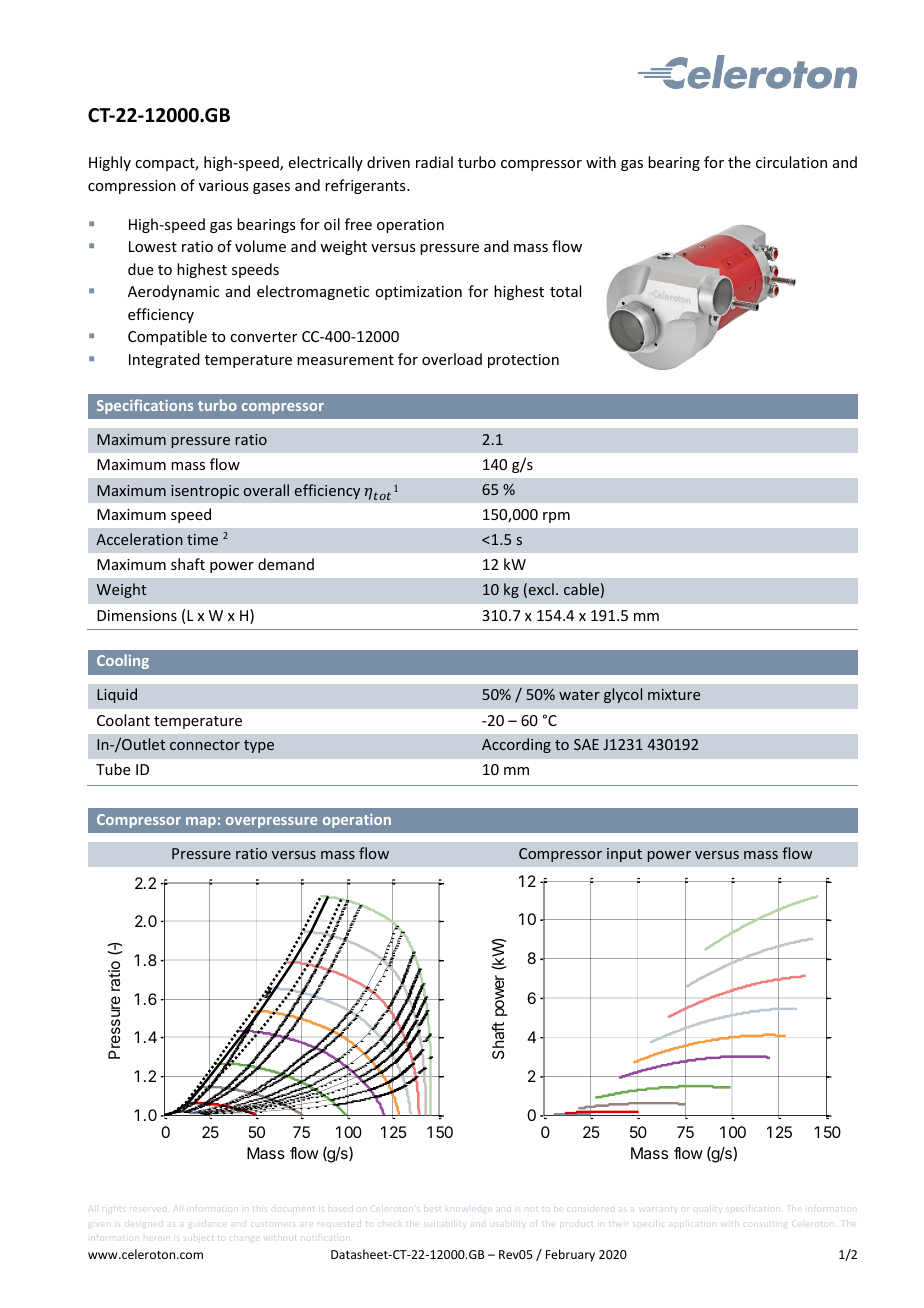  I want to click on Tube, so click(113, 769).
